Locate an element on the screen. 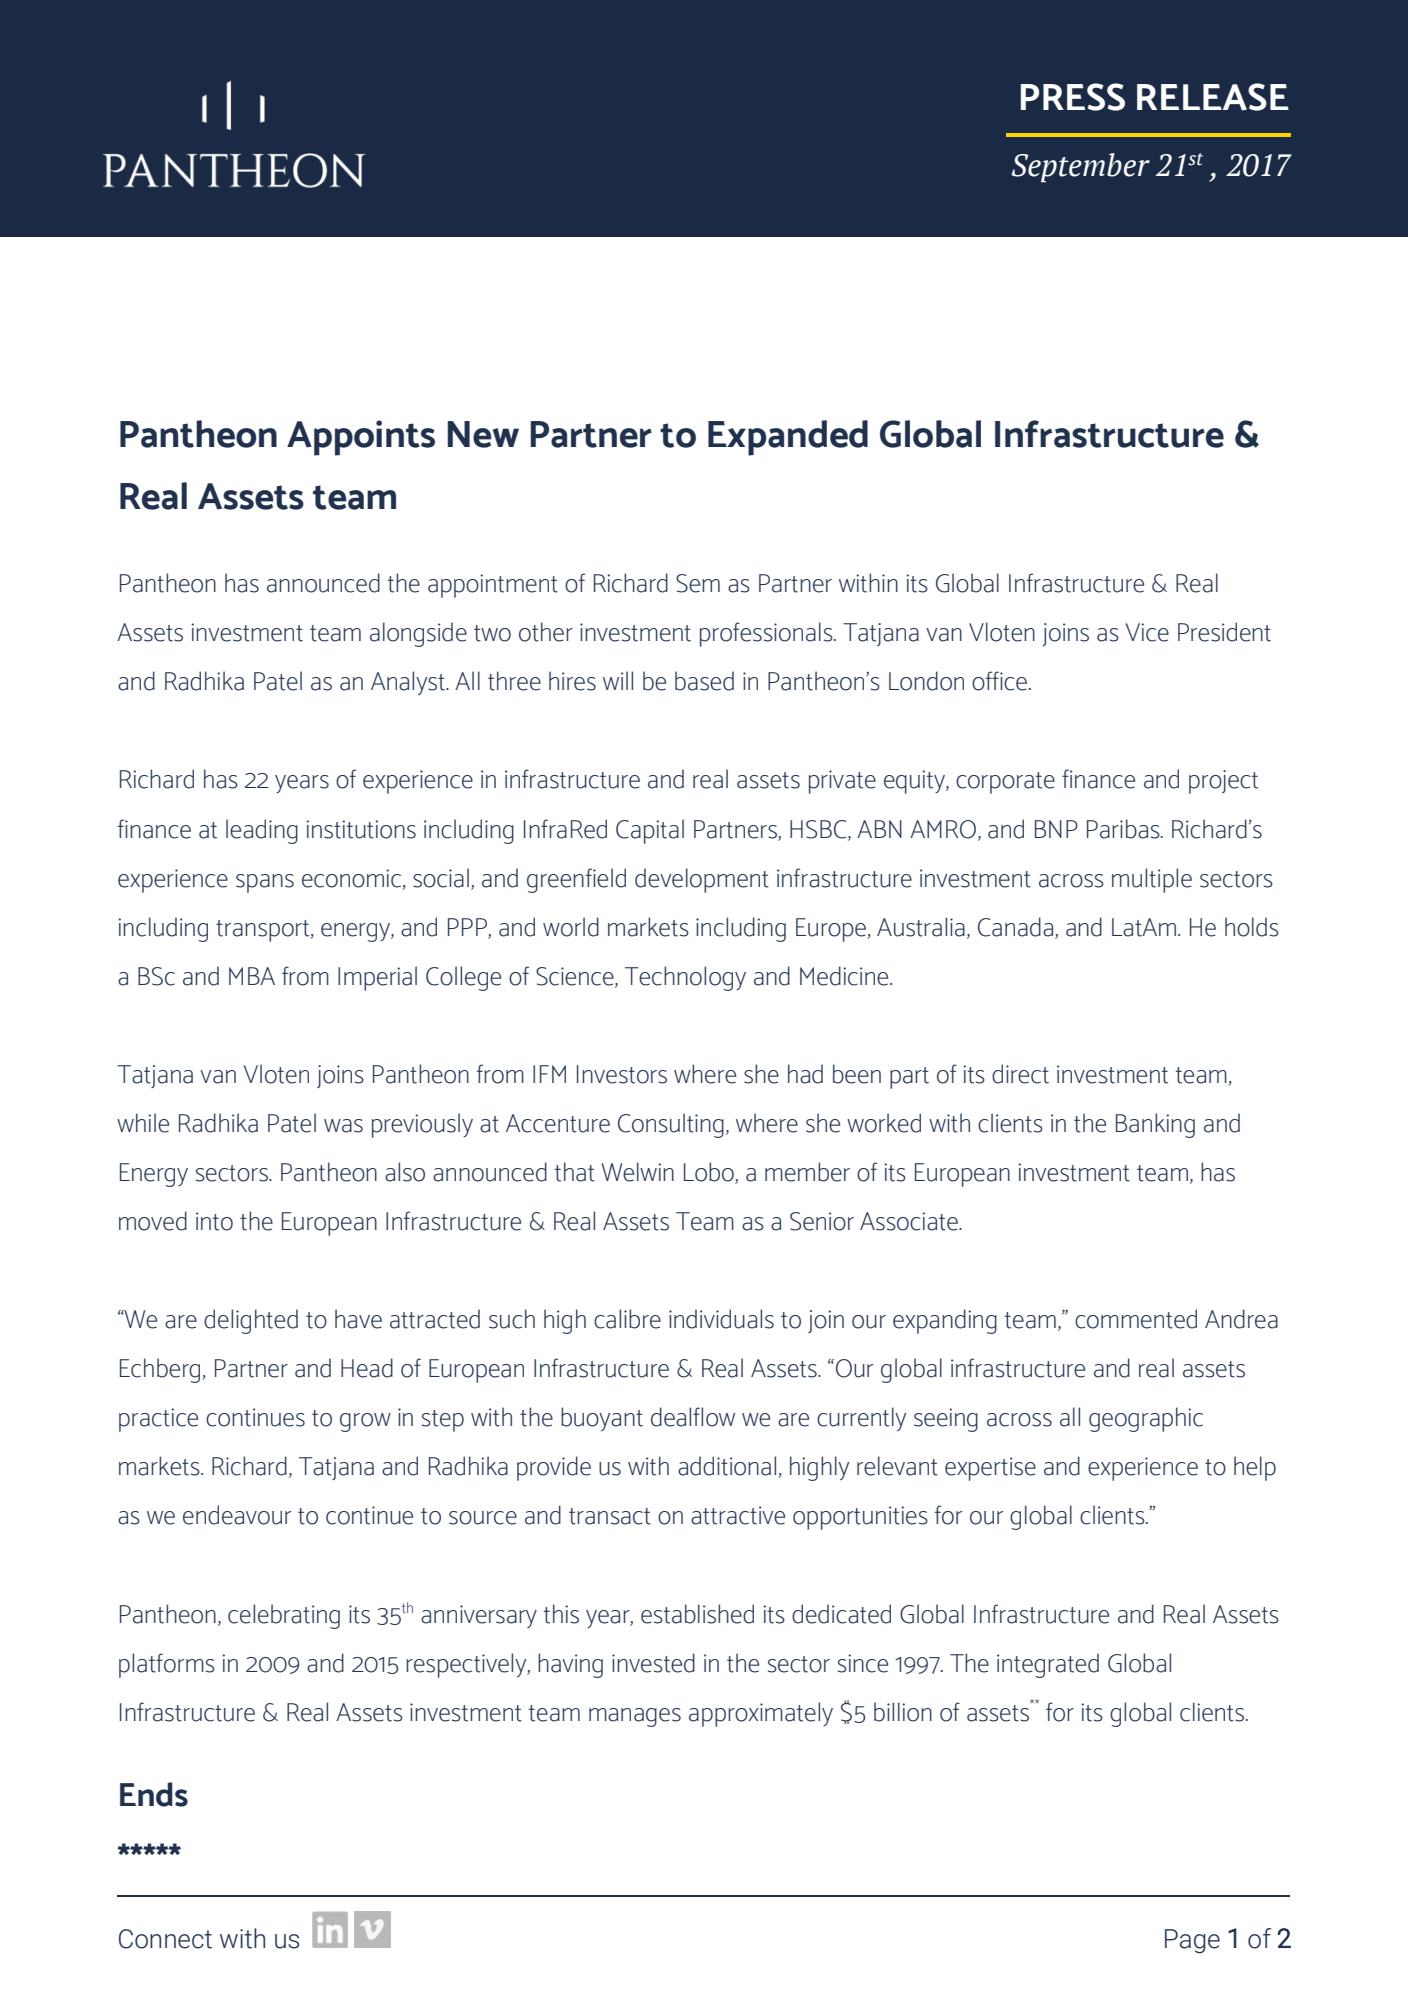  Expanded is located at coordinates (788, 438).
